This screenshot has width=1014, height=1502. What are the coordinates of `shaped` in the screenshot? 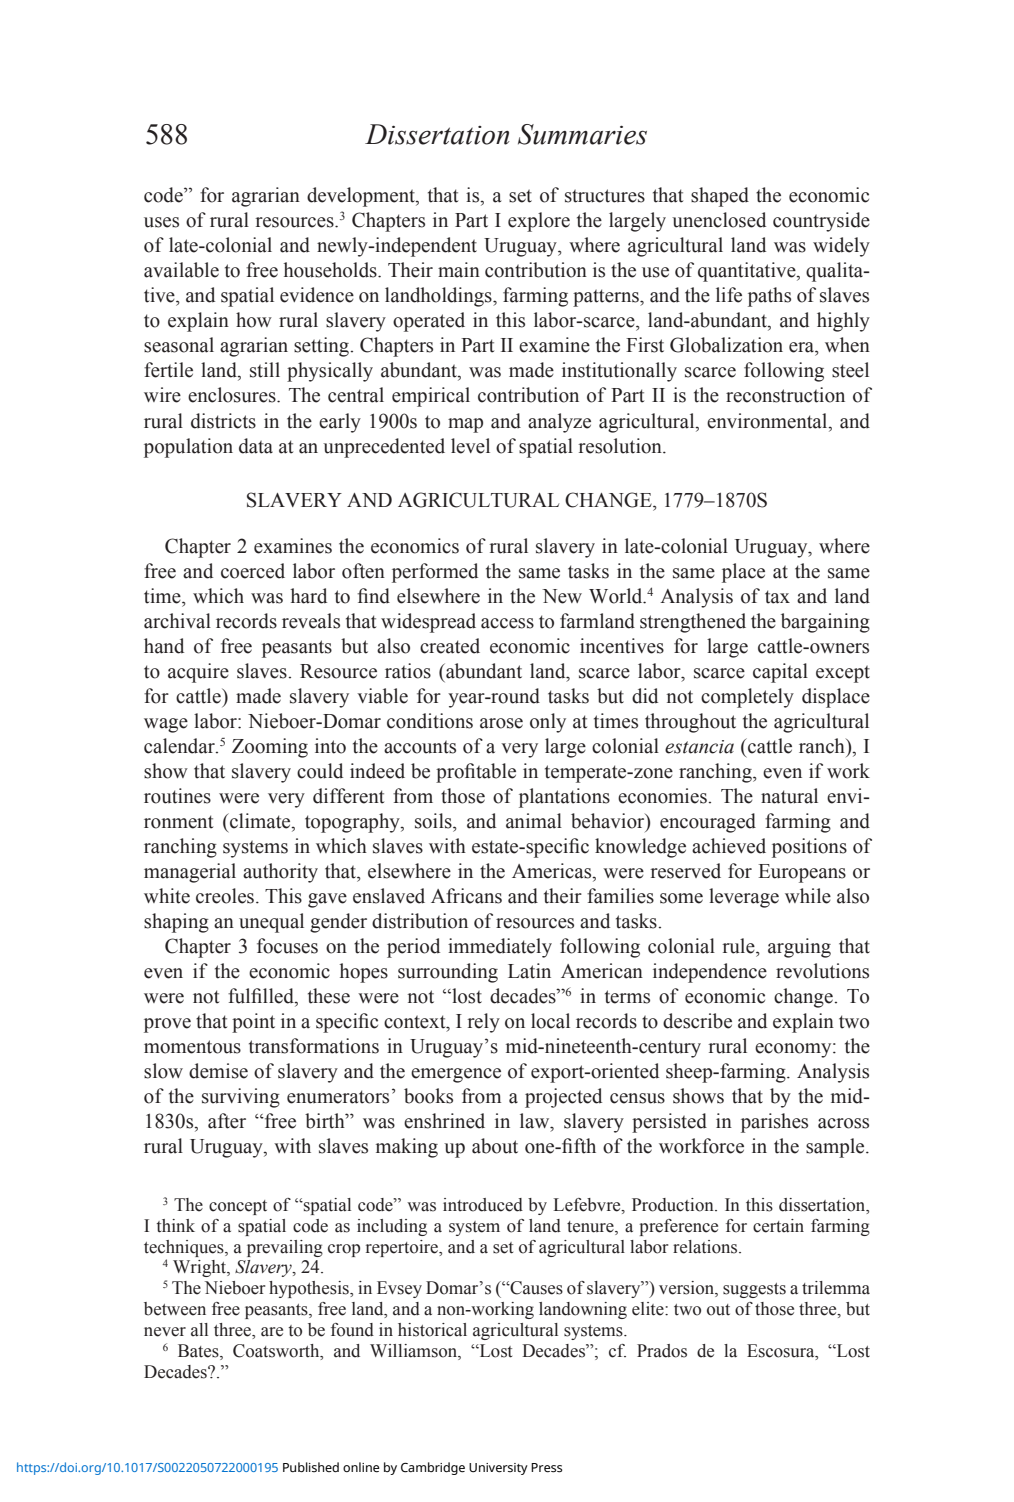 It's located at (720, 197).
